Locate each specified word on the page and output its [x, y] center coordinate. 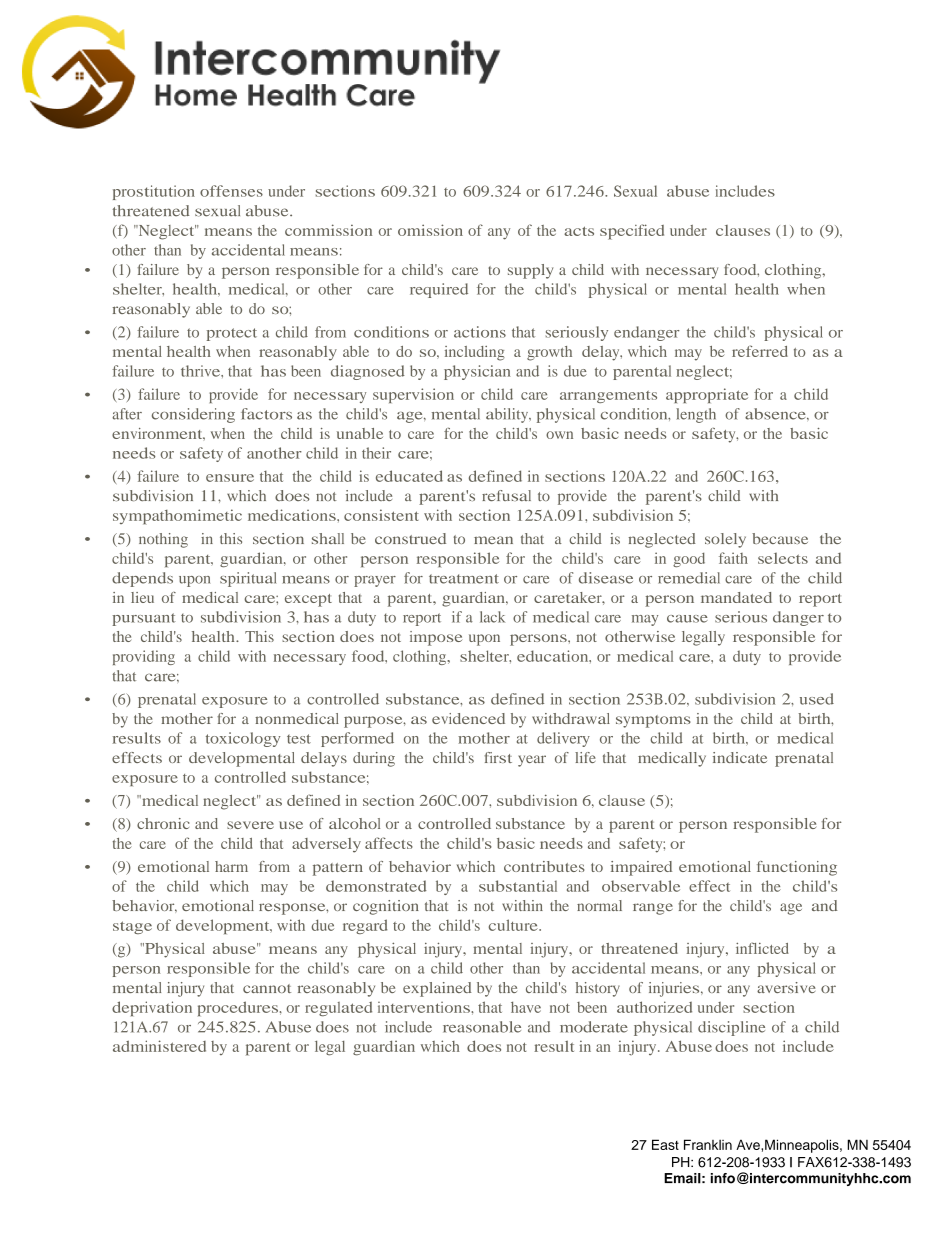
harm [231, 866]
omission [430, 230]
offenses [231, 191]
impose [436, 638]
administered [159, 1046]
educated [409, 476]
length [696, 415]
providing [144, 657]
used [817, 699]
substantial [518, 886]
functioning [797, 868]
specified [632, 232]
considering [193, 415]
